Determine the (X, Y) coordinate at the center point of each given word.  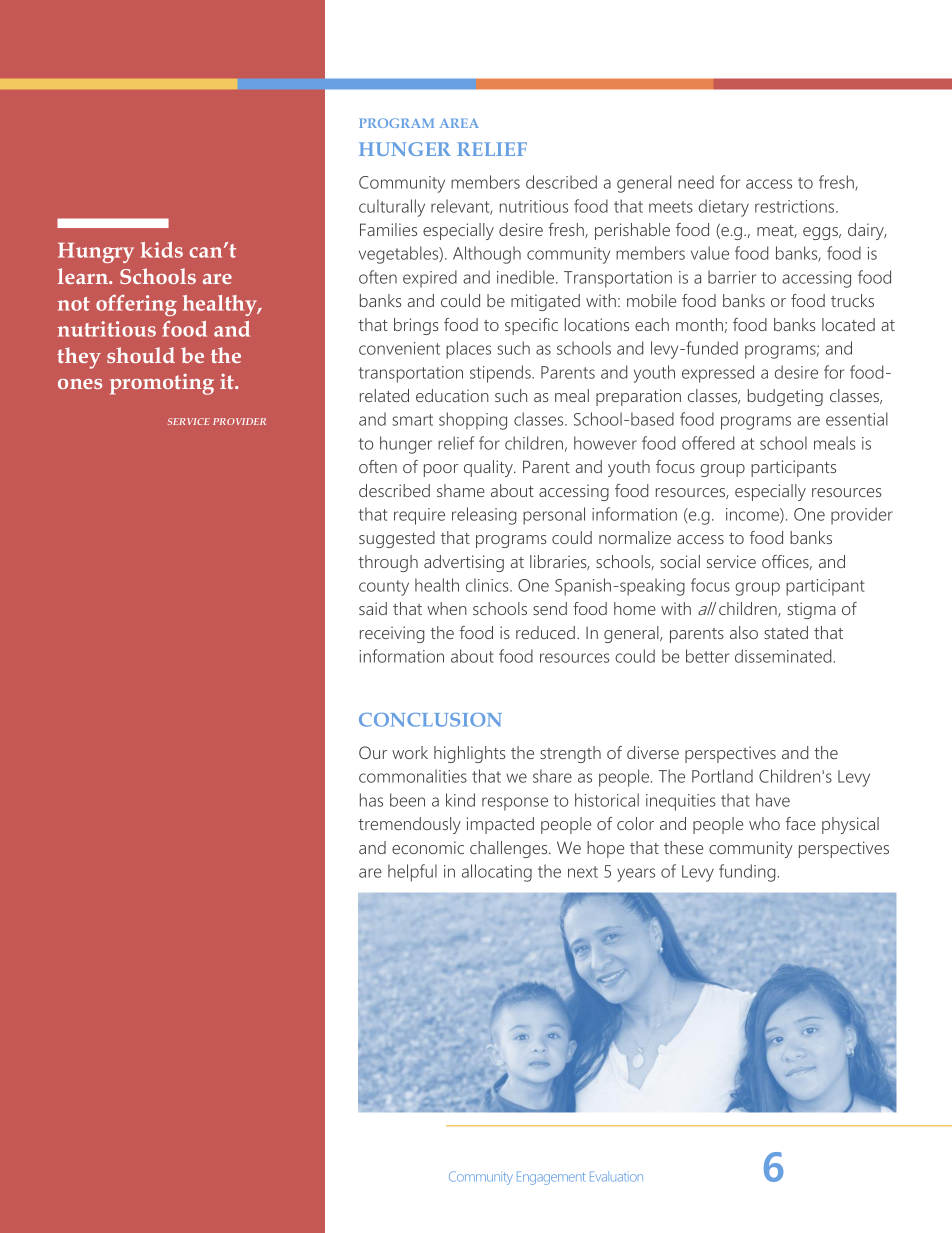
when (447, 608)
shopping (473, 421)
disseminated (784, 656)
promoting (162, 384)
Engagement (551, 1178)
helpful (412, 873)
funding (747, 873)
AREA (459, 123)
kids (162, 250)
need (696, 182)
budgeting (785, 397)
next (583, 872)
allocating (497, 873)
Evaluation (616, 1176)
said (373, 608)
